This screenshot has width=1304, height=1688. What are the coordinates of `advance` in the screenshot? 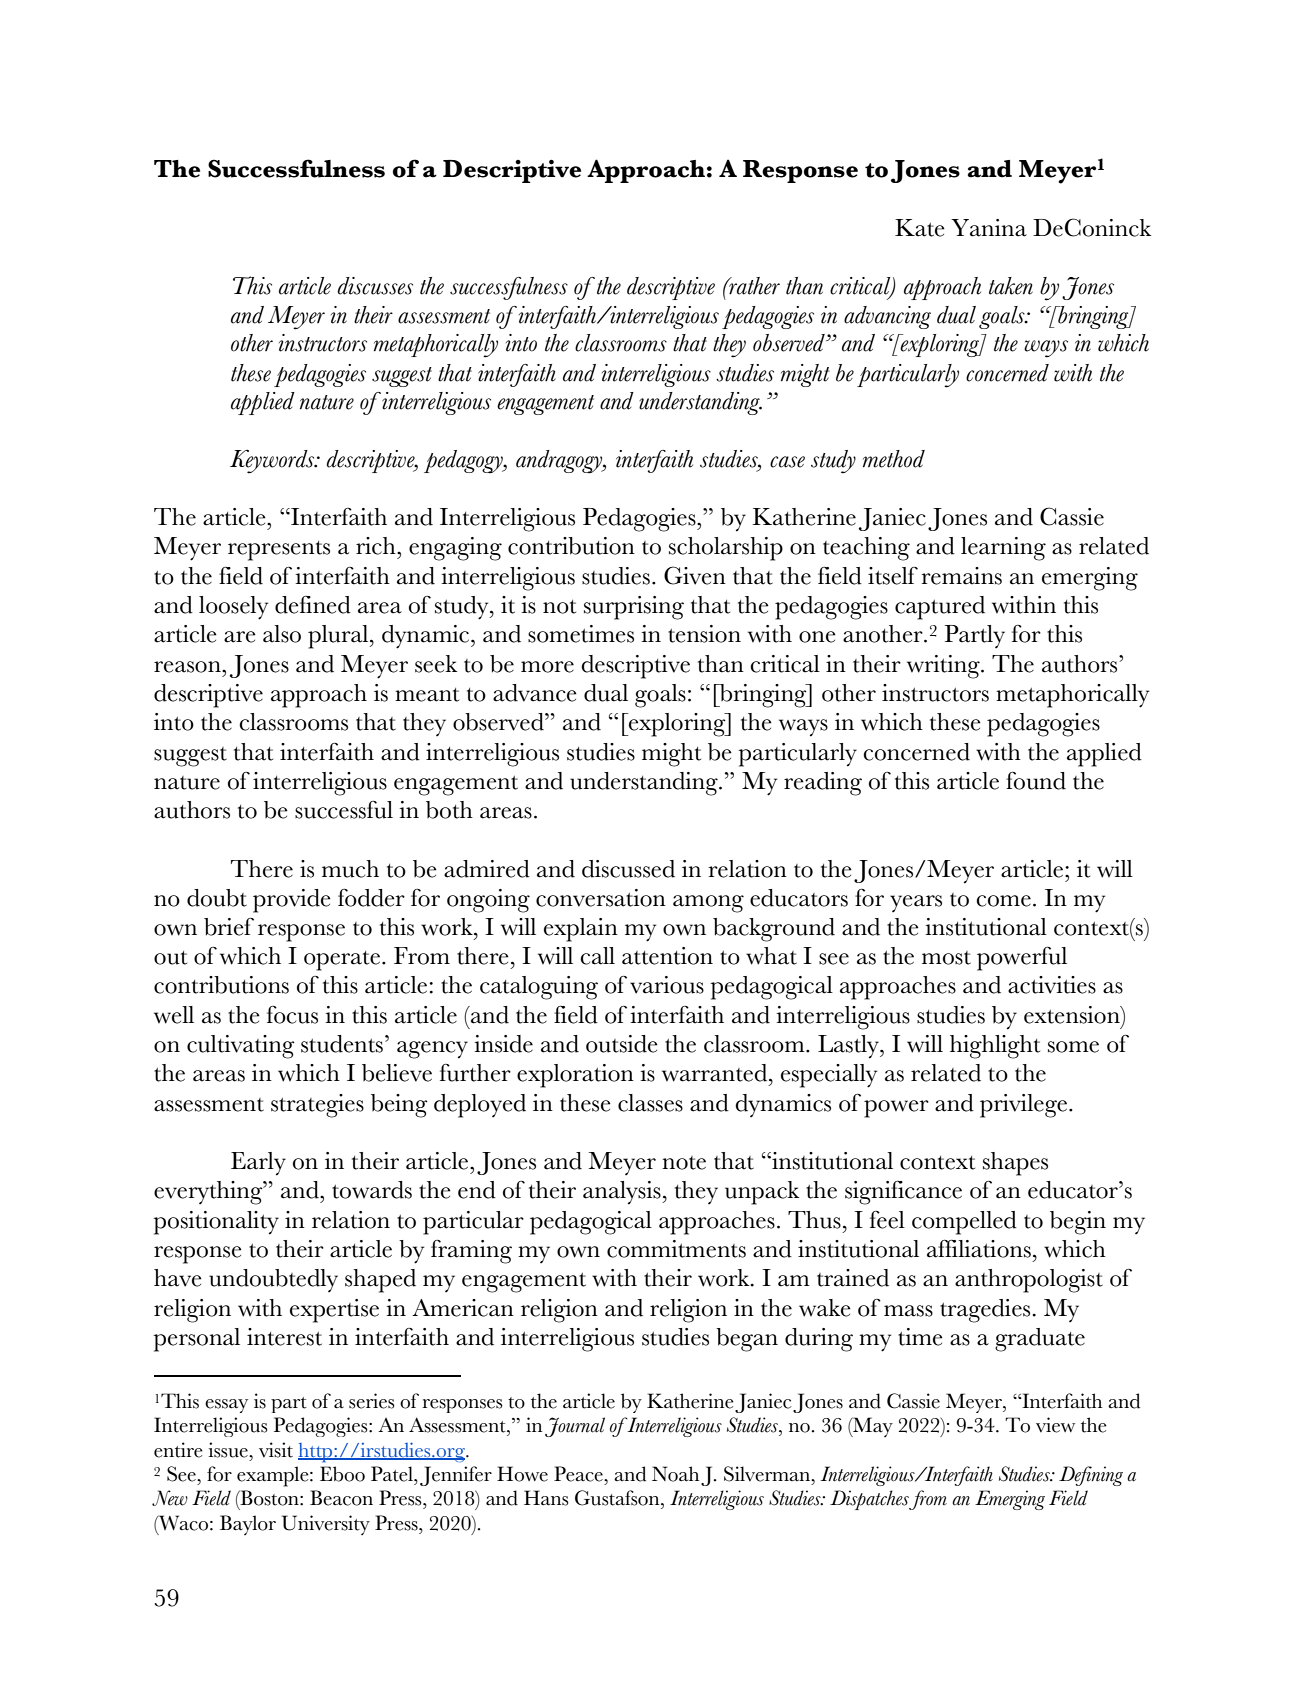 It's located at (535, 693).
